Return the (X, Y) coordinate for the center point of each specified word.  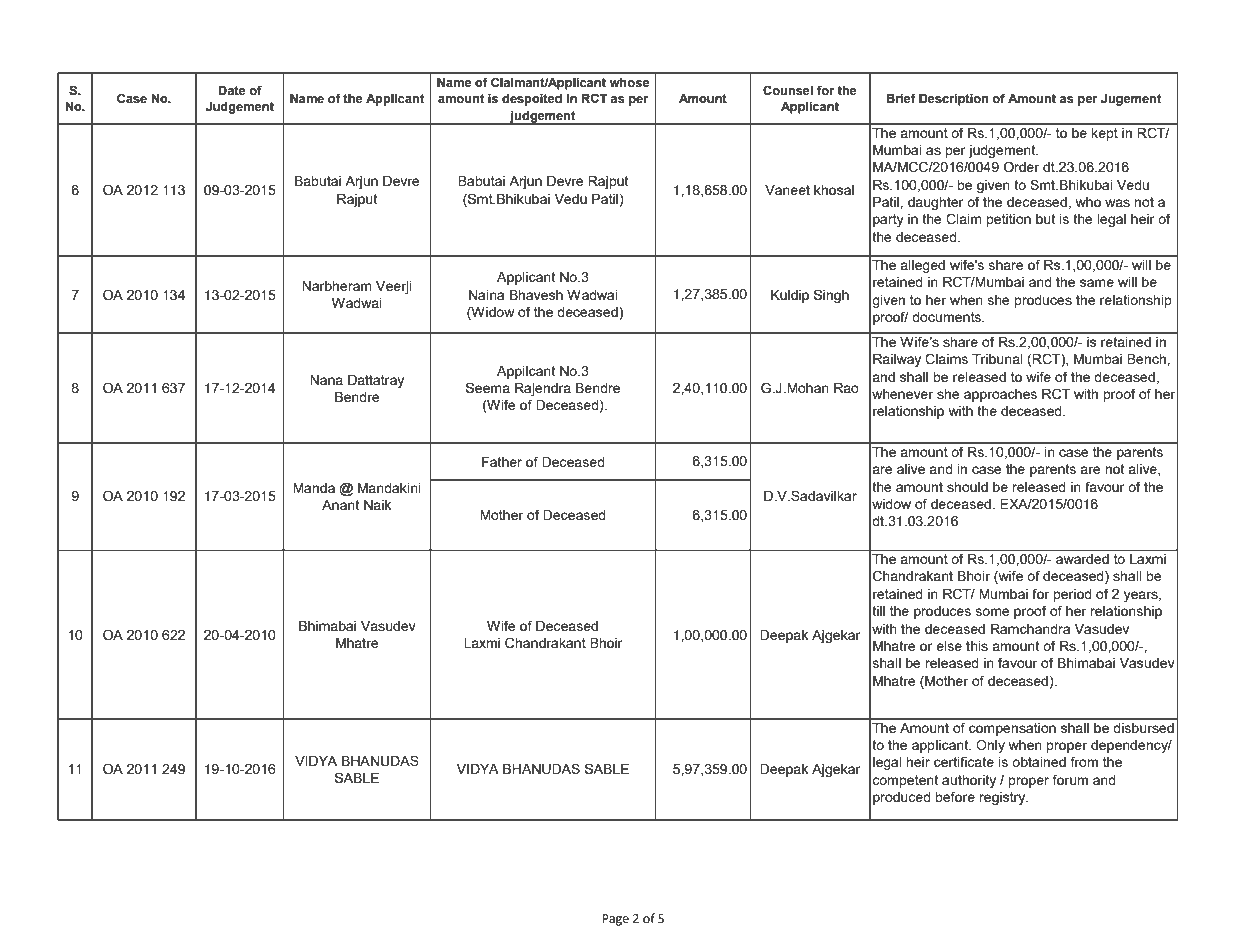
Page (615, 920)
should (967, 487)
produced (902, 798)
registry (1003, 798)
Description (954, 100)
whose (629, 83)
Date (232, 91)
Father (502, 462)
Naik (377, 505)
